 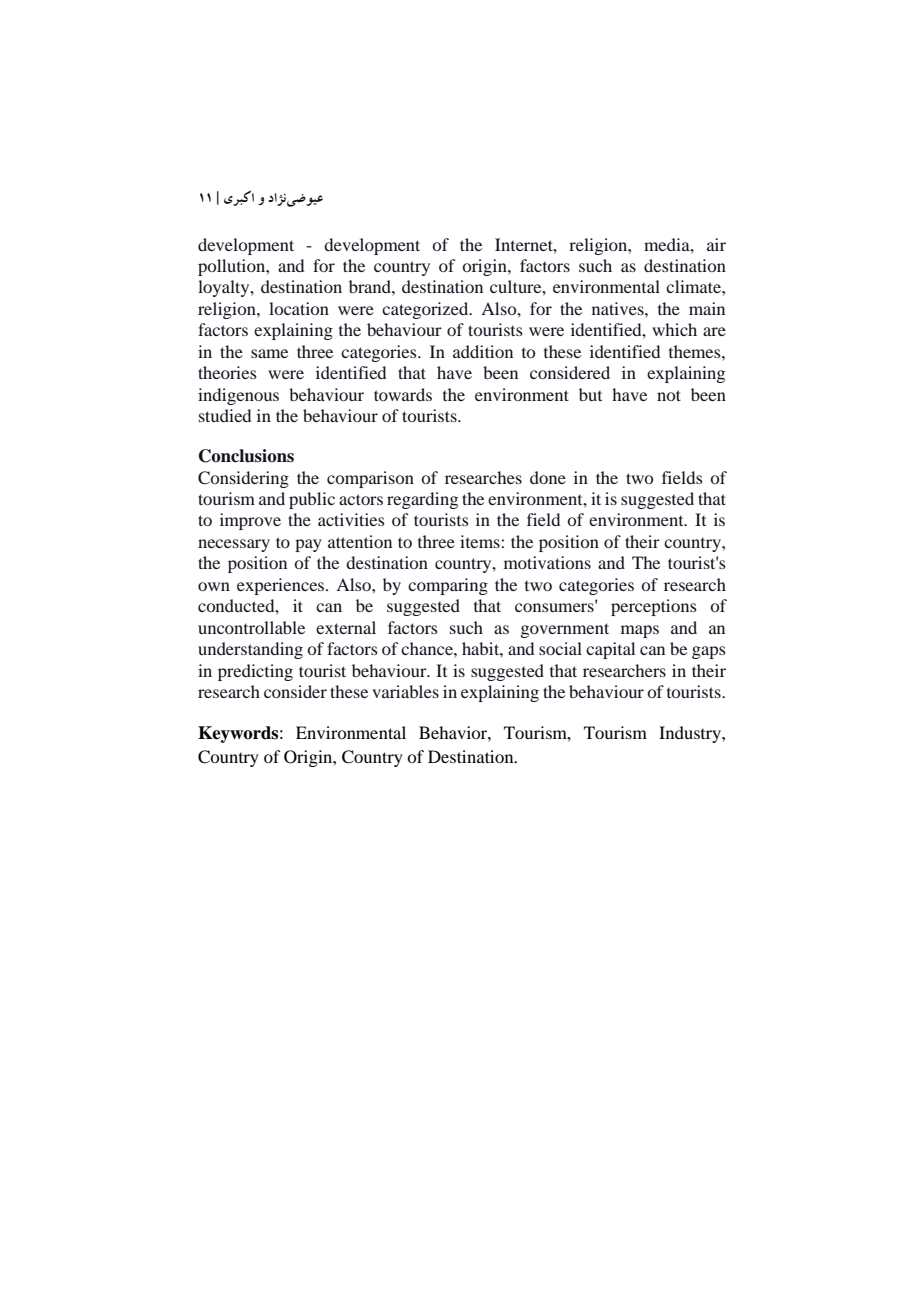 I want to click on regarding, so click(x=422, y=500).
